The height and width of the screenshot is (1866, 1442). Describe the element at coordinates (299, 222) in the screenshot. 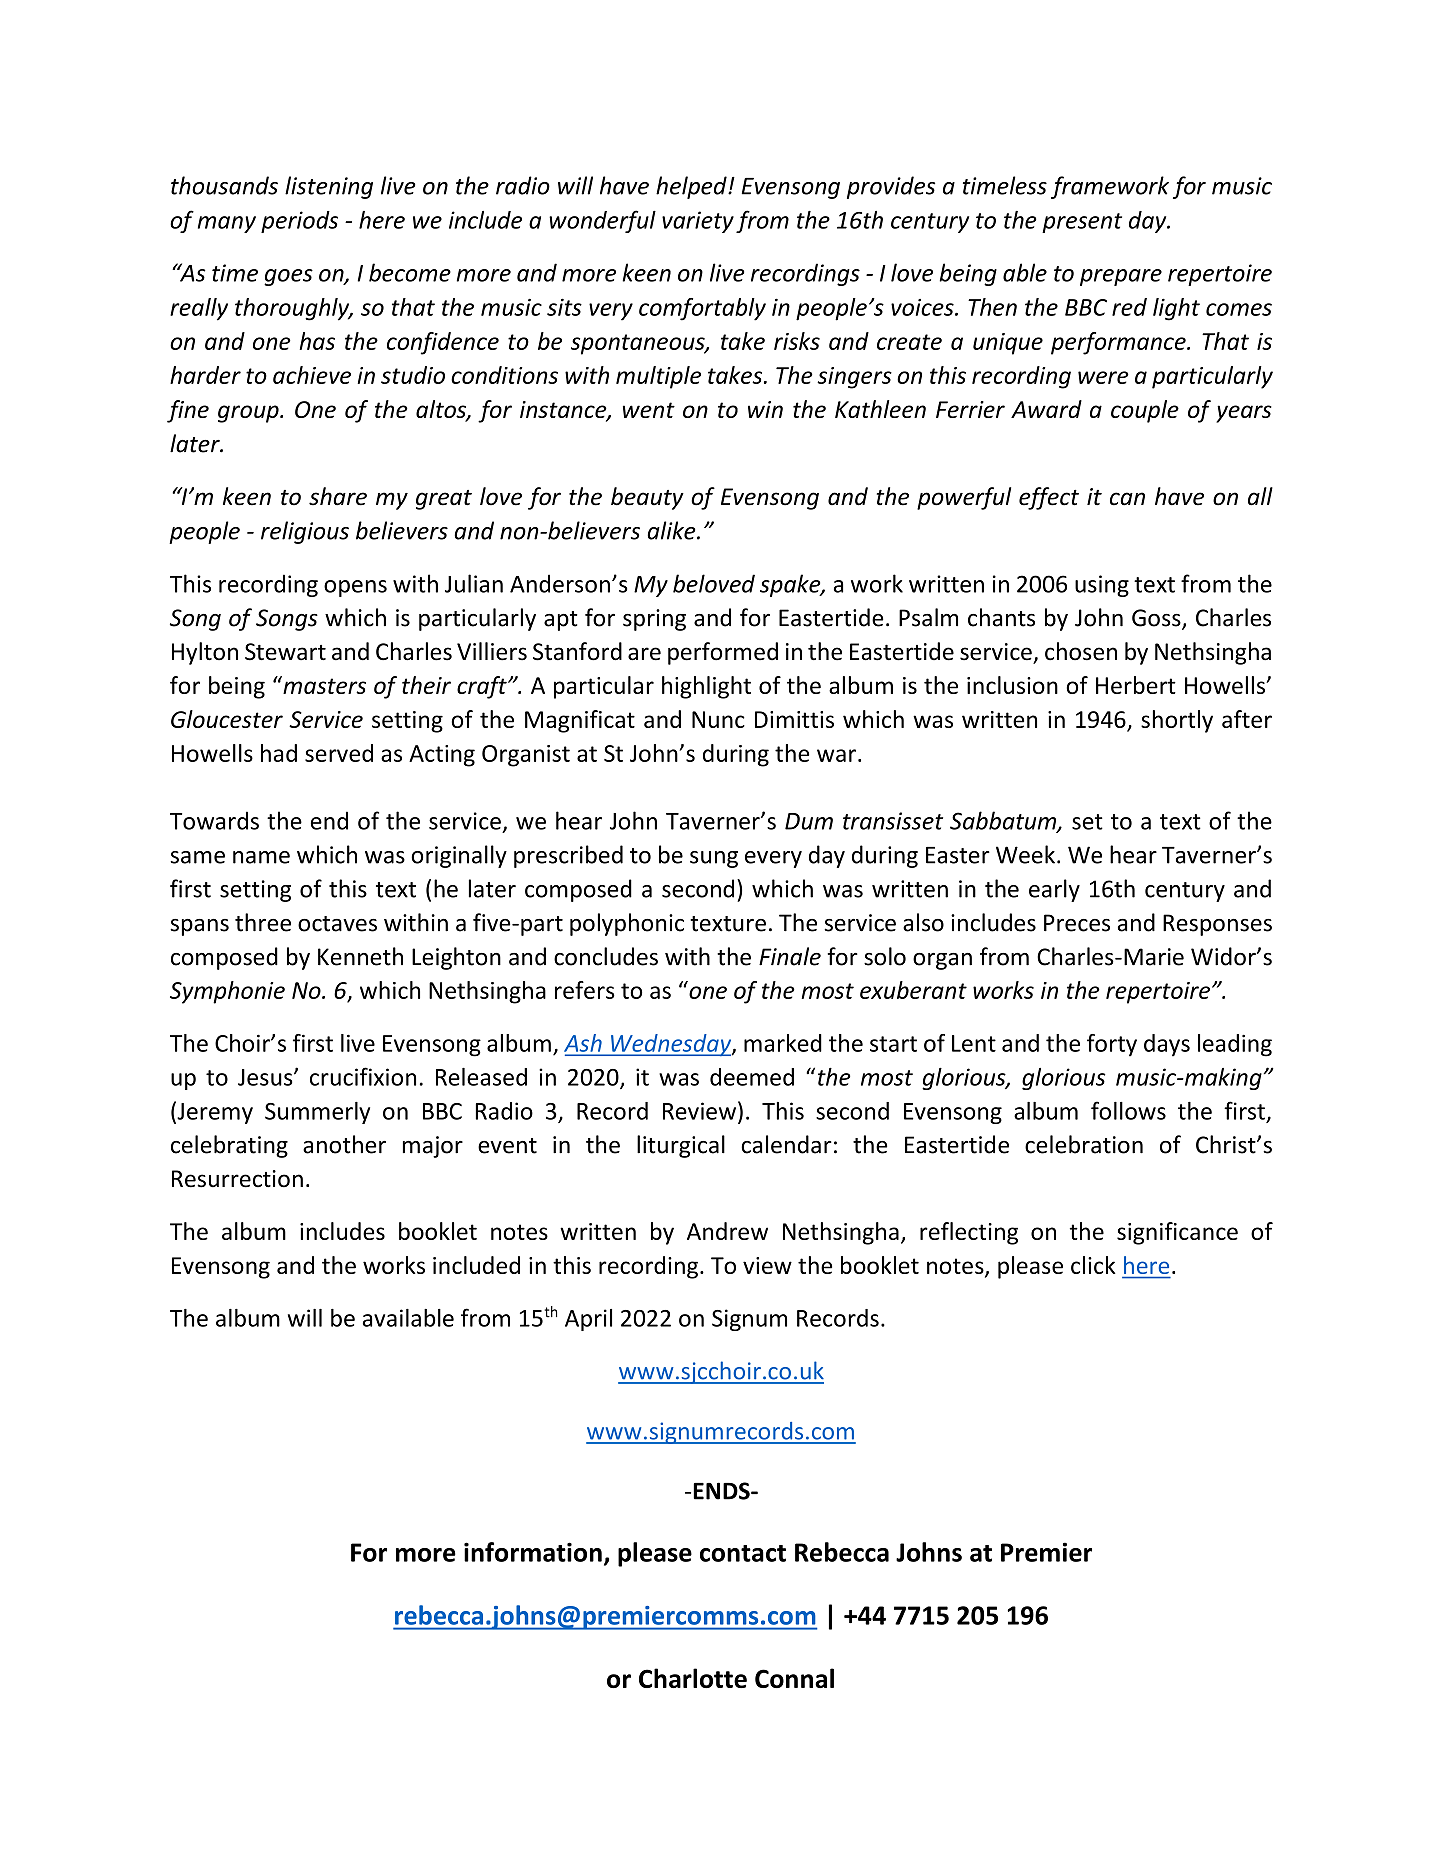

I see `periods` at that location.
